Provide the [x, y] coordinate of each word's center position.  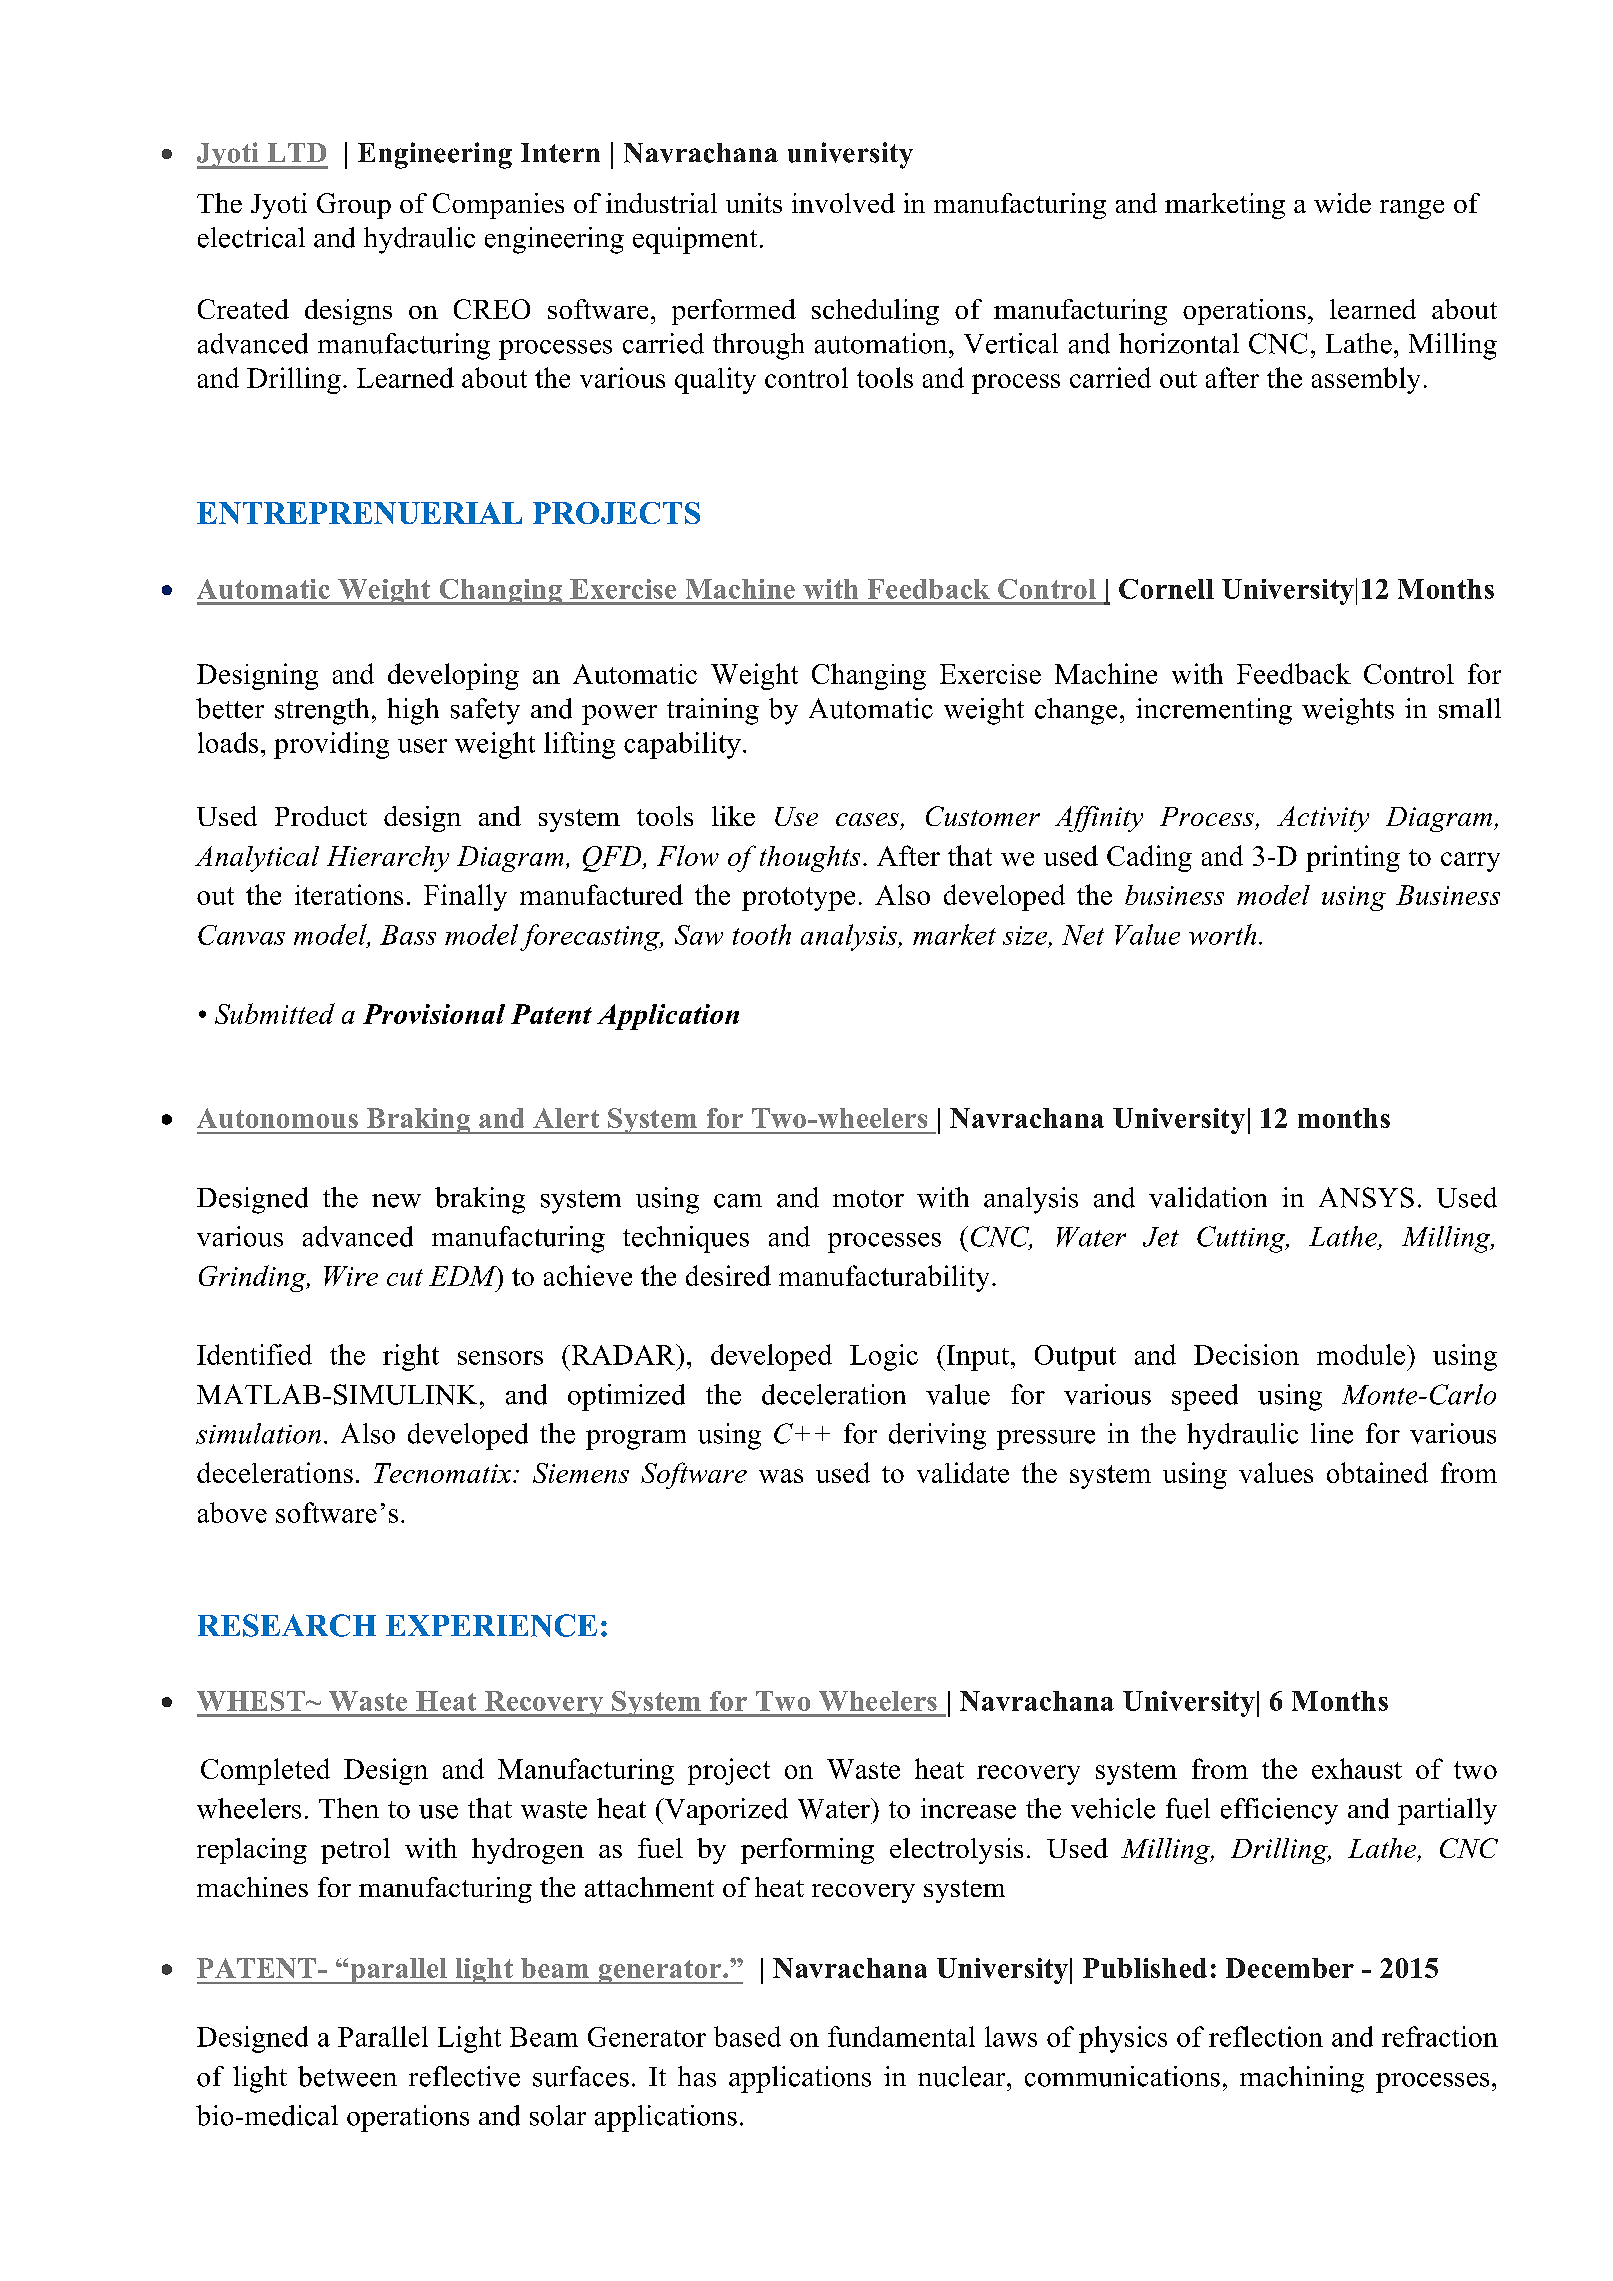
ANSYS [1366, 1197]
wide [1342, 203]
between [347, 2076]
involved [843, 203]
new [396, 1201]
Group [354, 206]
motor [868, 1199]
